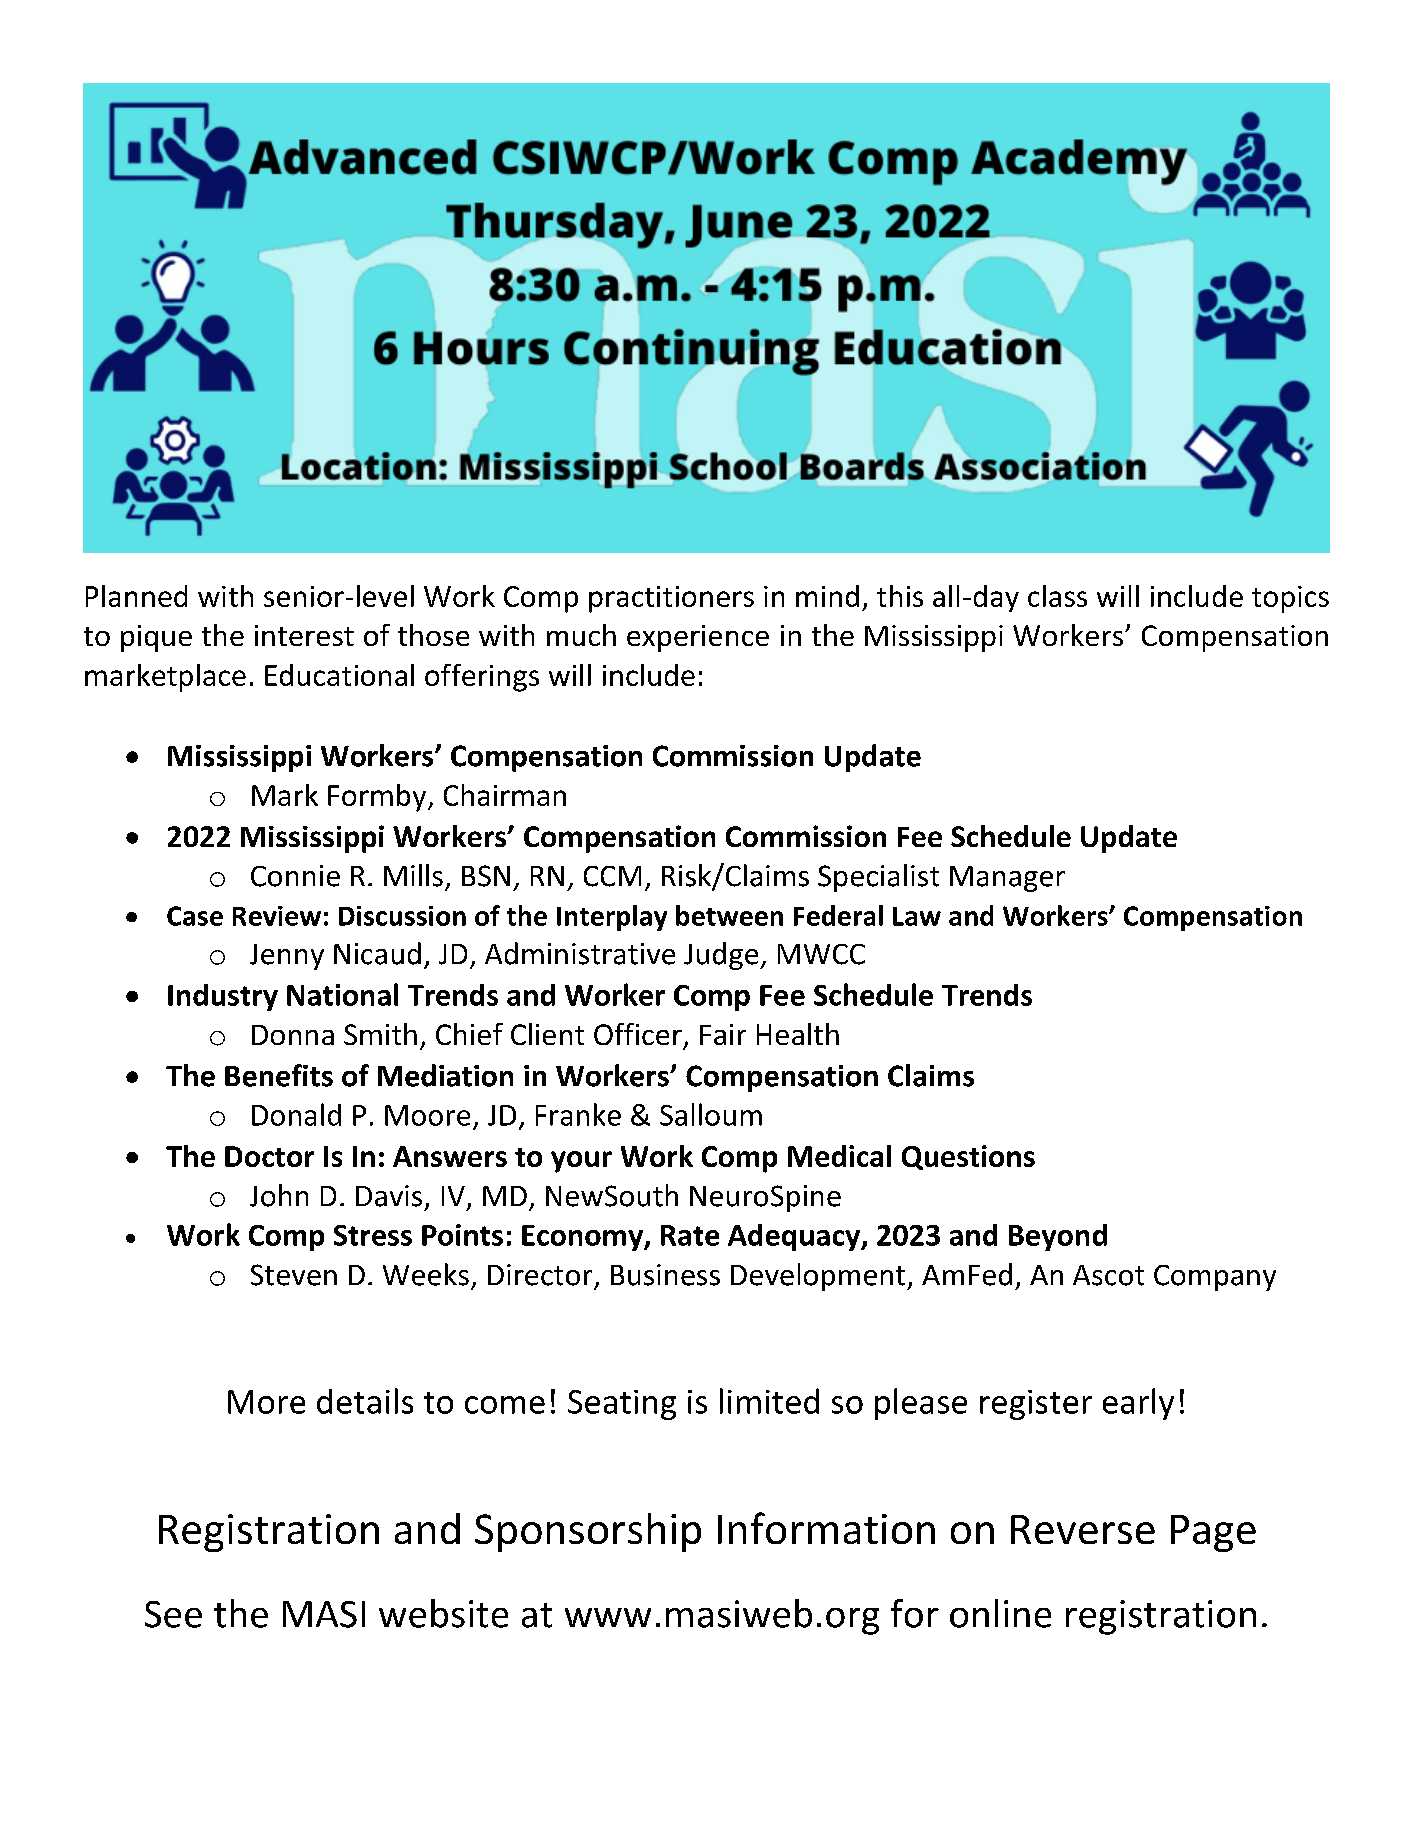 The height and width of the image is (1829, 1413). I want to click on class, so click(1057, 596).
